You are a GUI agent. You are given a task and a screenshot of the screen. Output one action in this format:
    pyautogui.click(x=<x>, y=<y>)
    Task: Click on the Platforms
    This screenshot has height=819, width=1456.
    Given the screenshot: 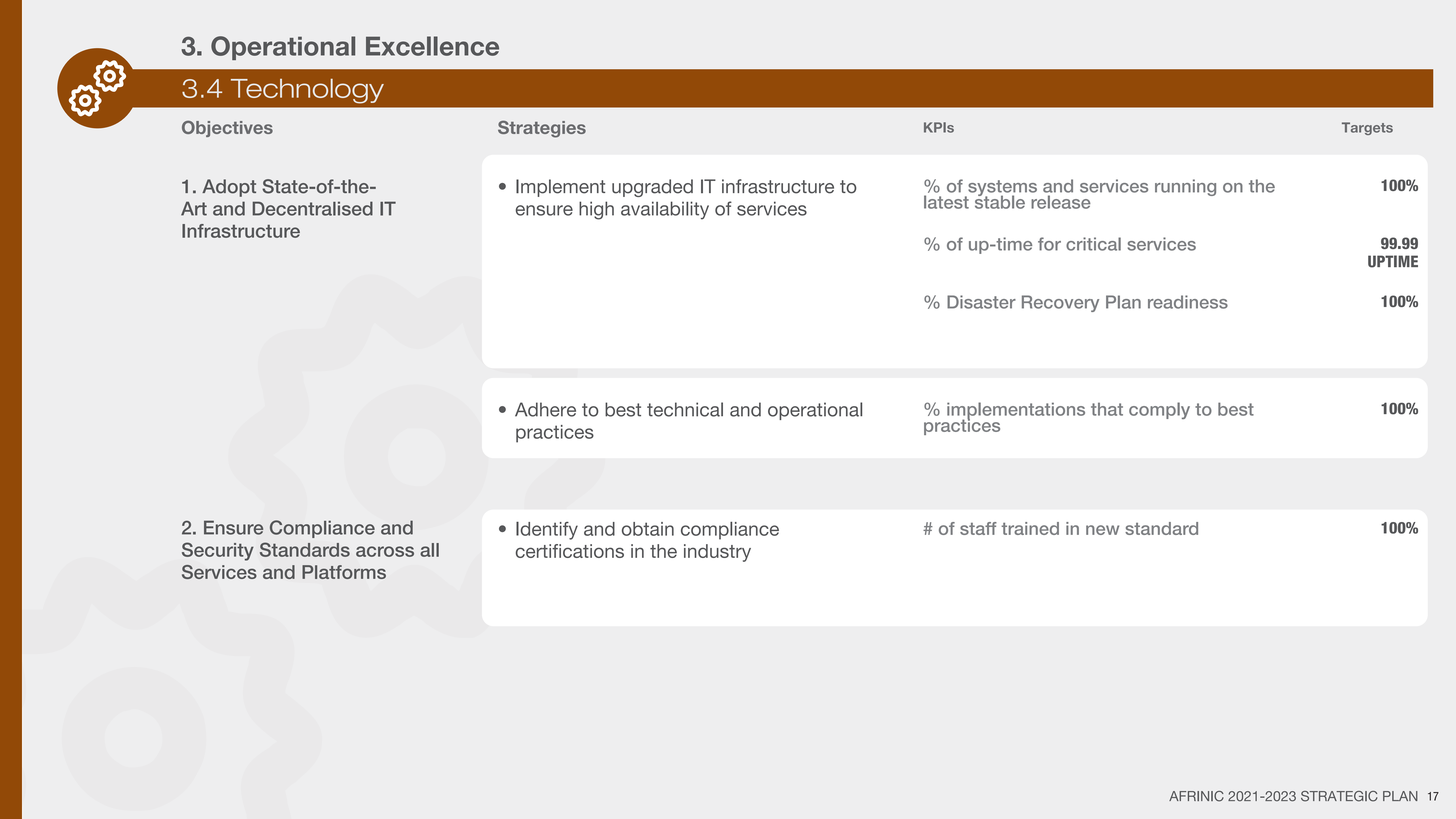 What is the action you would take?
    pyautogui.click(x=344, y=572)
